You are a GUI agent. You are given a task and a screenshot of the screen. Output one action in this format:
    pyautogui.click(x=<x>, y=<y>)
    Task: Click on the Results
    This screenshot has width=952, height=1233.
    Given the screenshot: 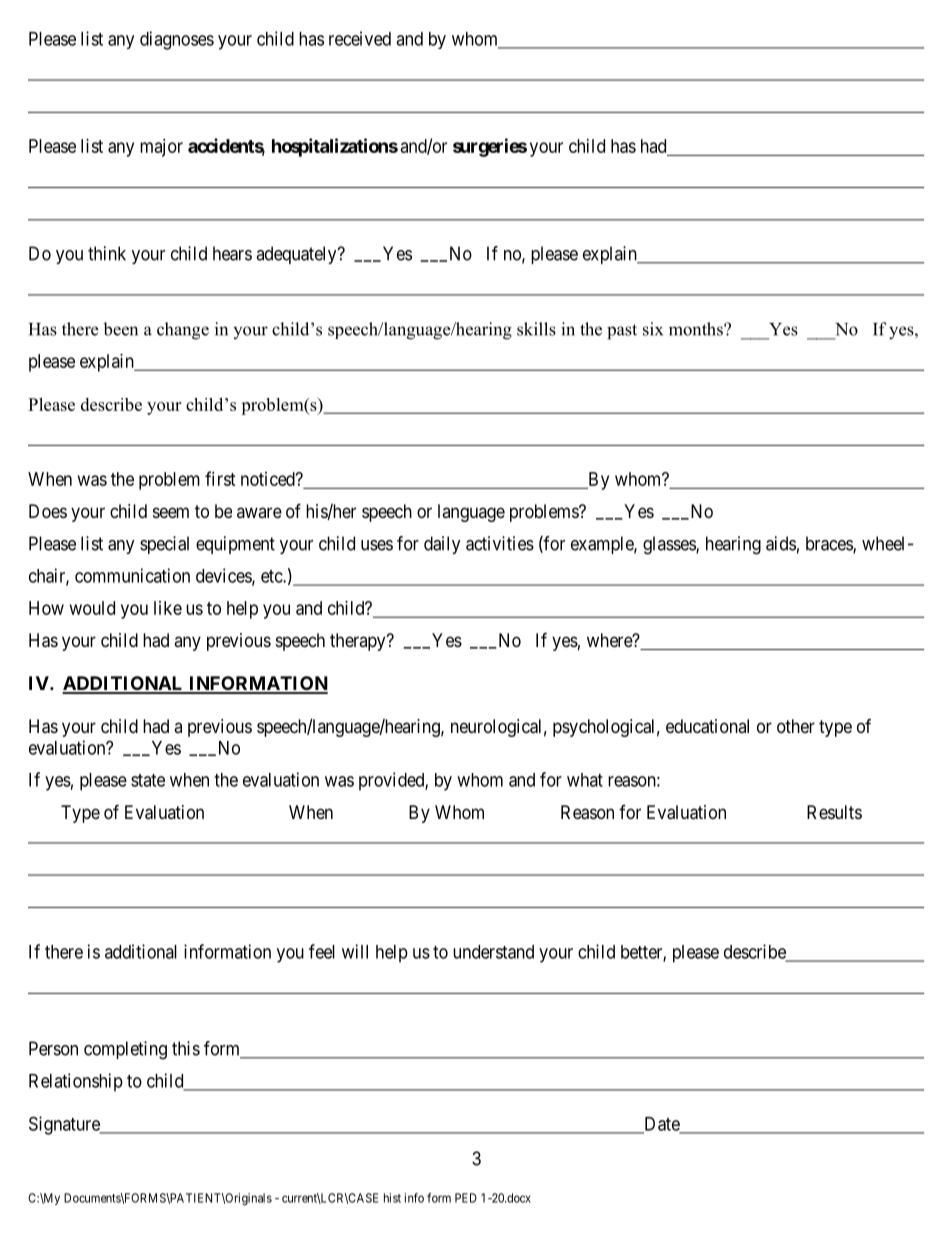 What is the action you would take?
    pyautogui.click(x=834, y=812)
